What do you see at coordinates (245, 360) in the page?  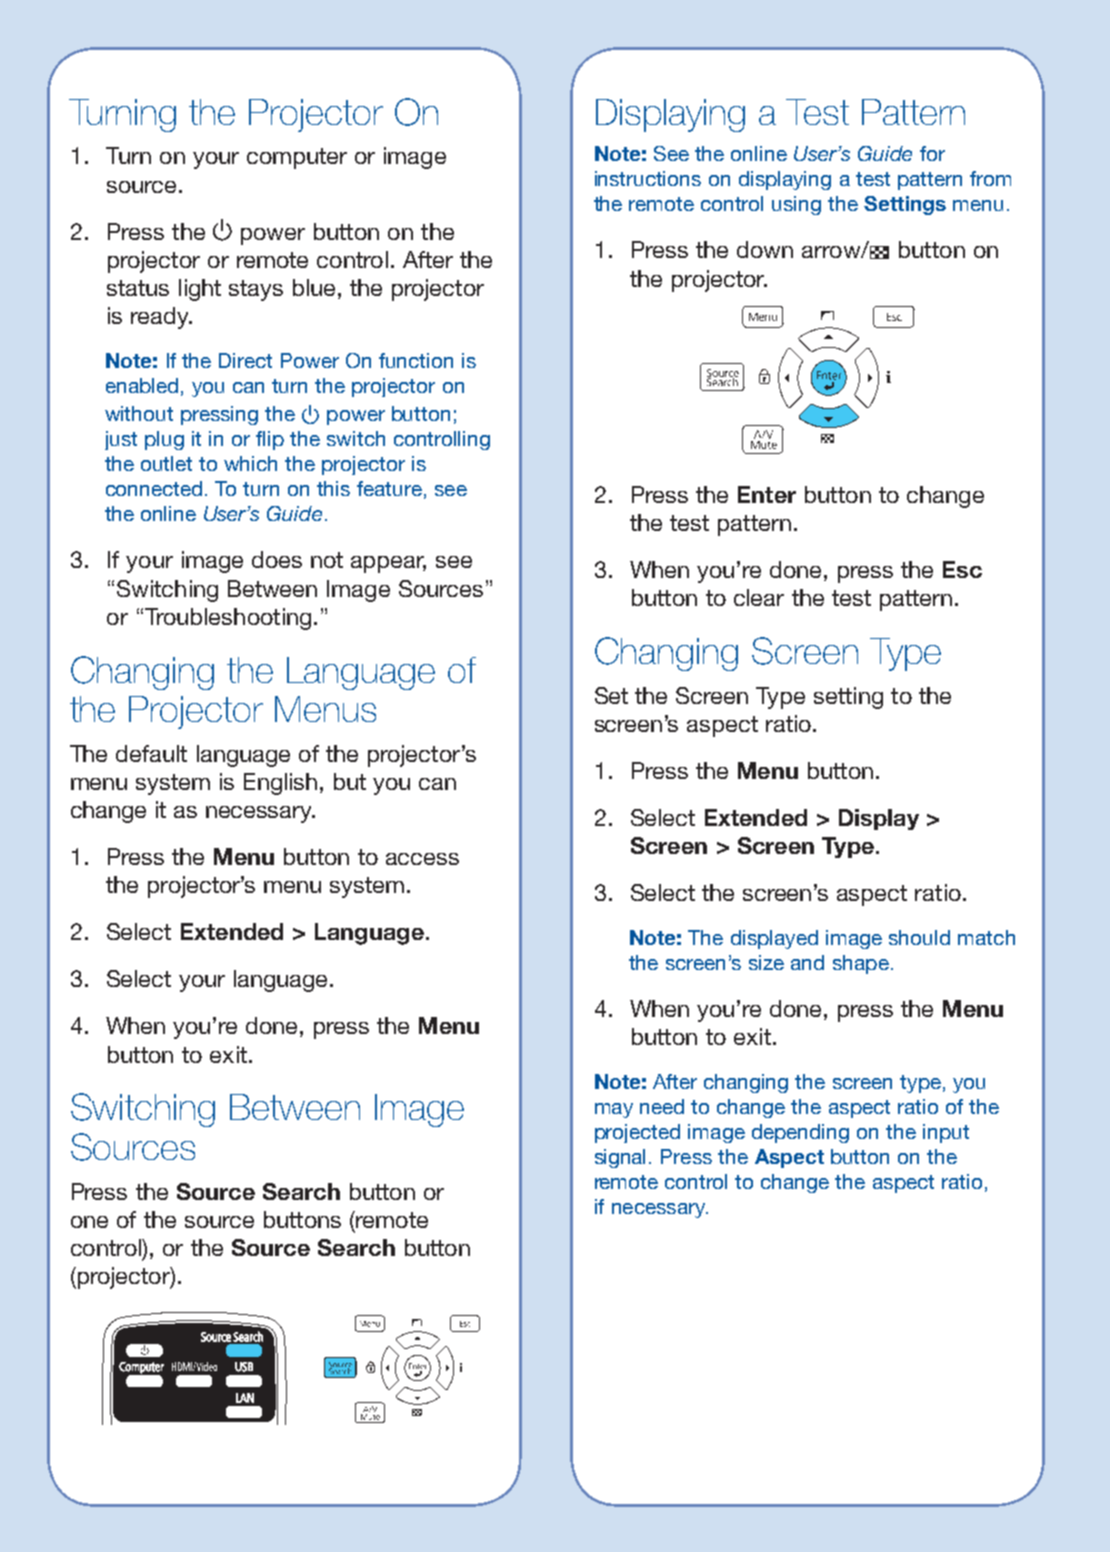 I see `Direct` at bounding box center [245, 360].
